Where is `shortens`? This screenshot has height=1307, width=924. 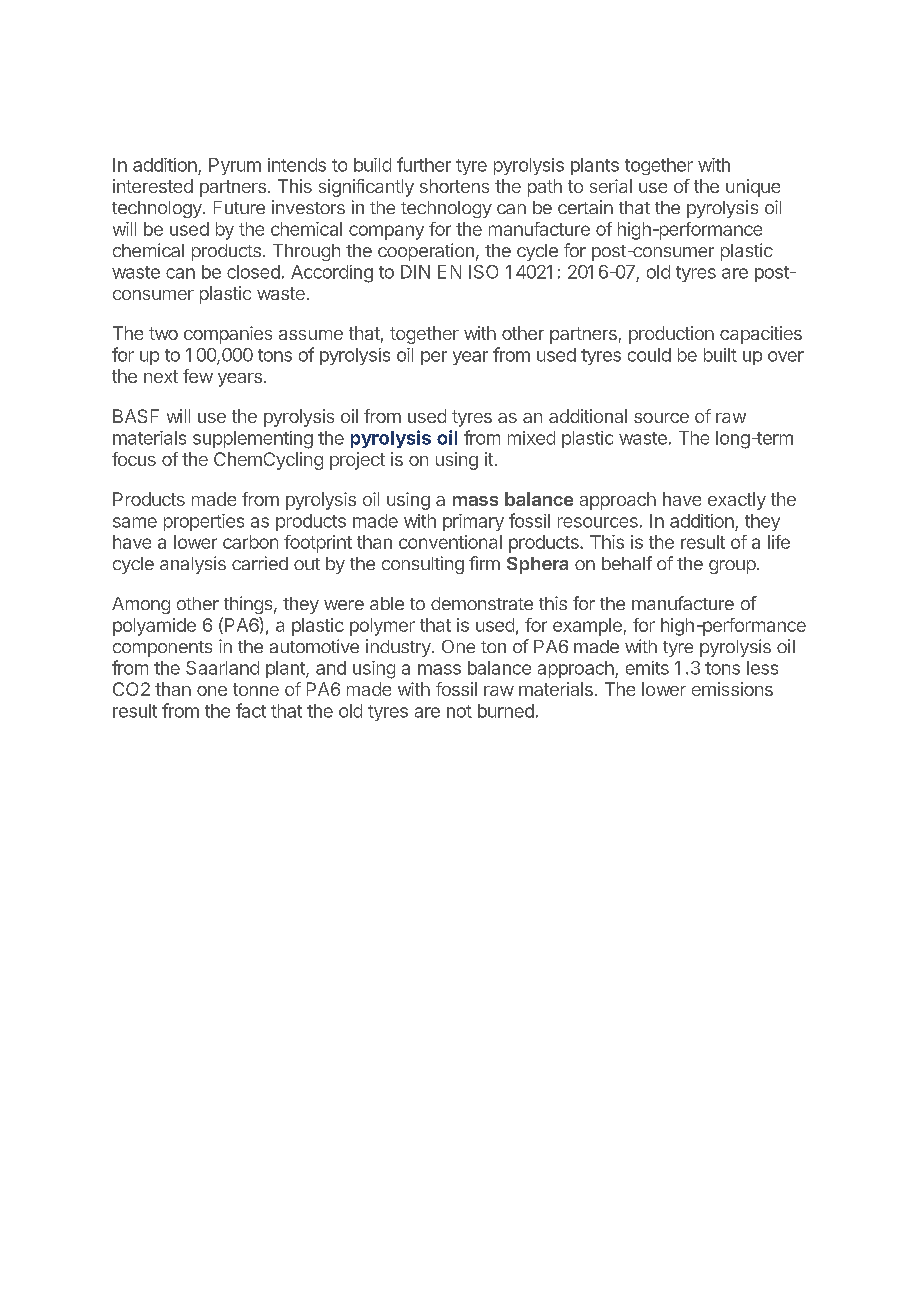 shortens is located at coordinates (454, 186).
